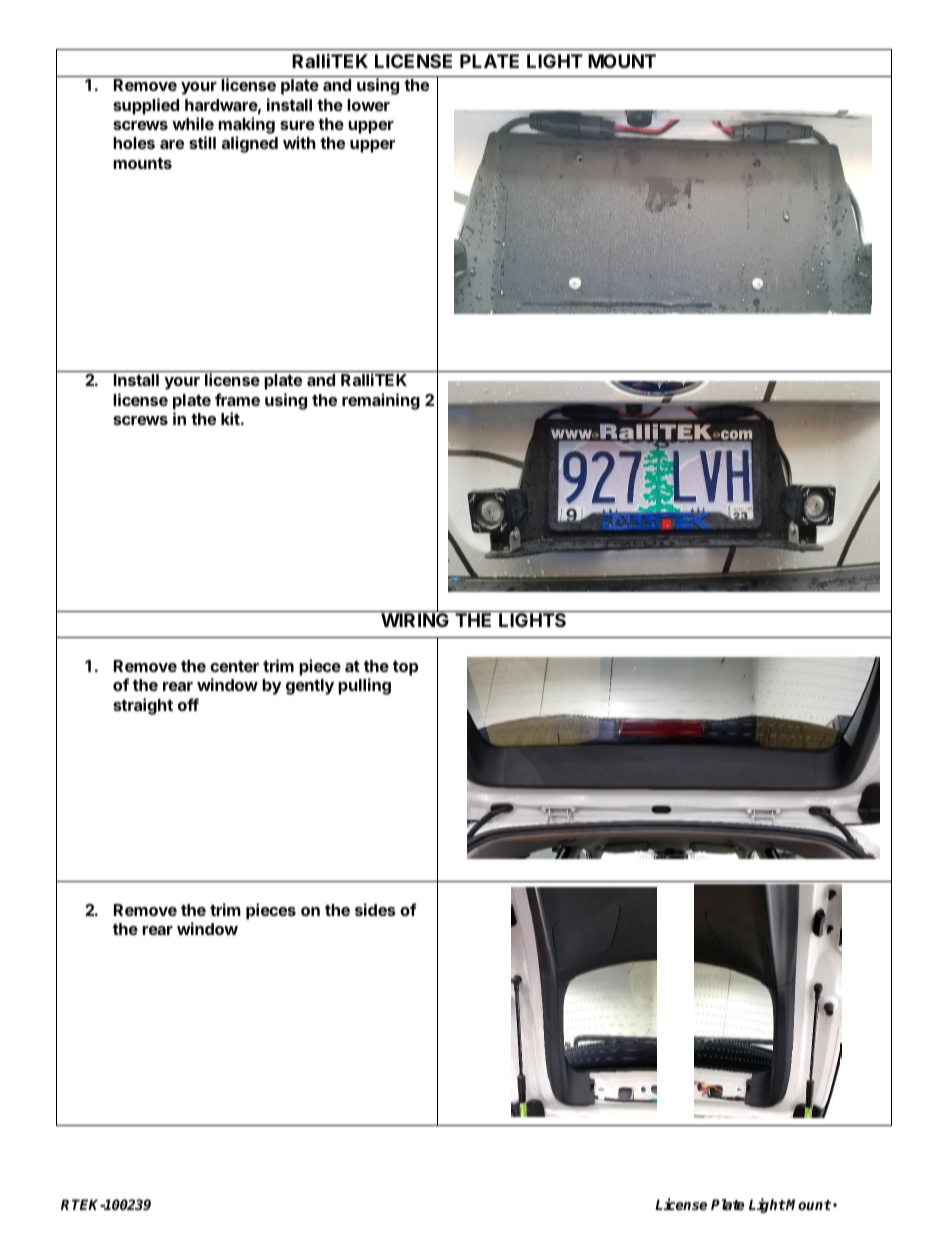 This screenshot has height=1233, width=952. Describe the element at coordinates (134, 143) in the screenshot. I see `holes` at that location.
